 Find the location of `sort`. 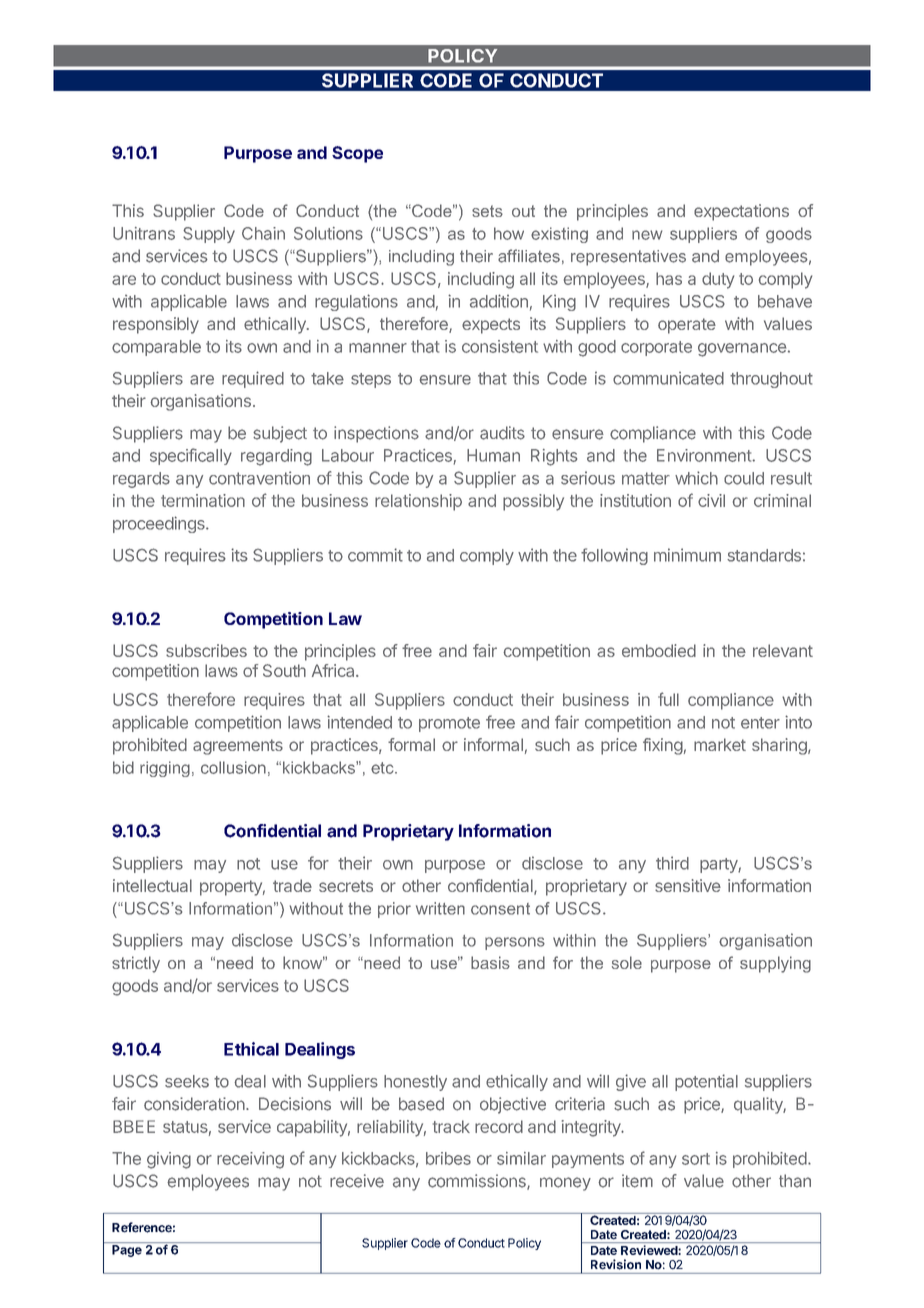

sort is located at coordinates (696, 1159).
